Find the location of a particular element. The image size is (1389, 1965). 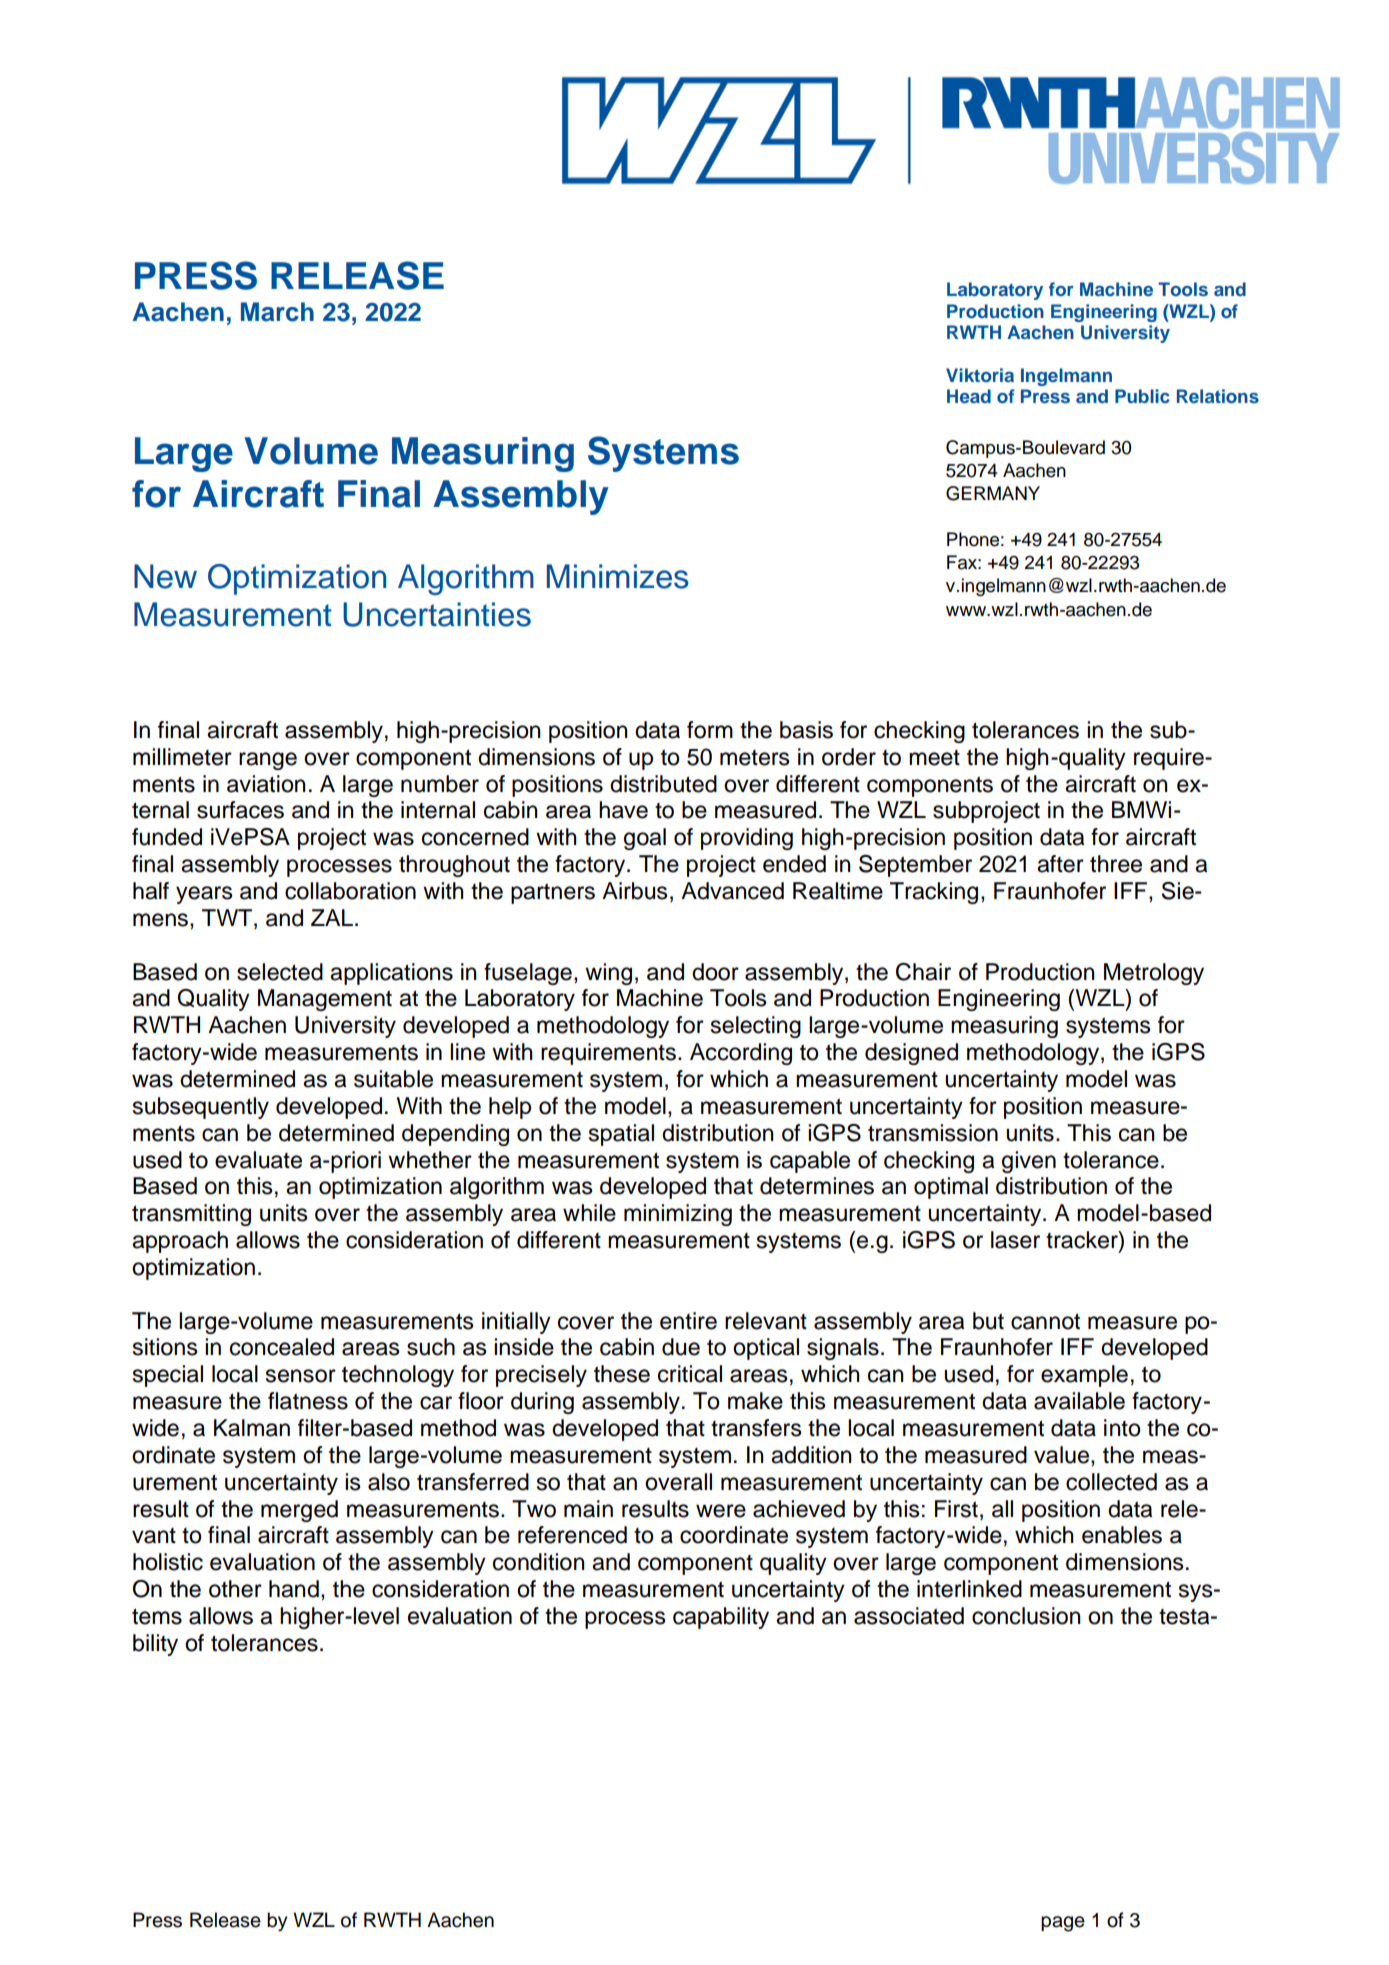

Public is located at coordinates (1142, 396).
